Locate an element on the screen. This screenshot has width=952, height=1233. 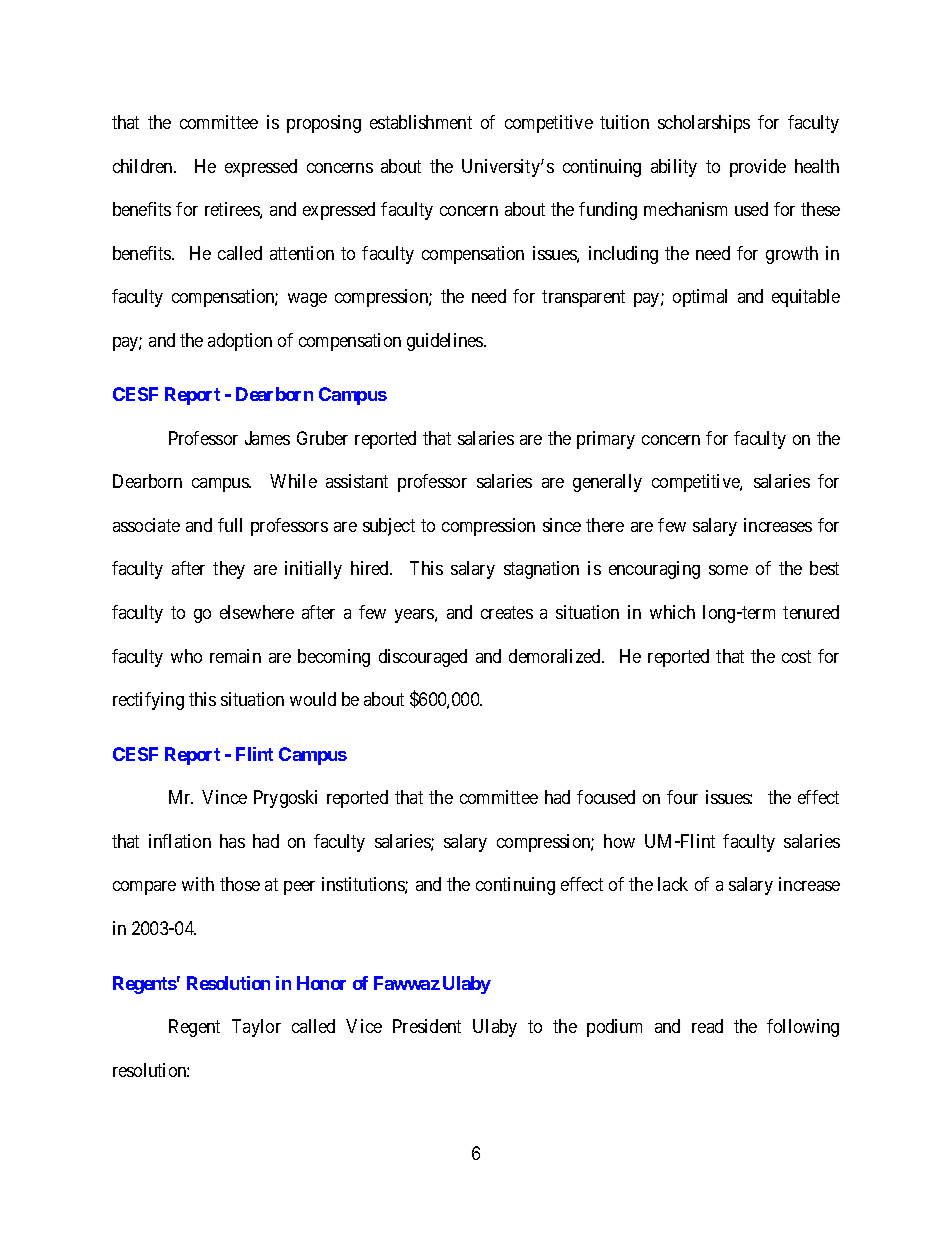
provide is located at coordinates (758, 168).
